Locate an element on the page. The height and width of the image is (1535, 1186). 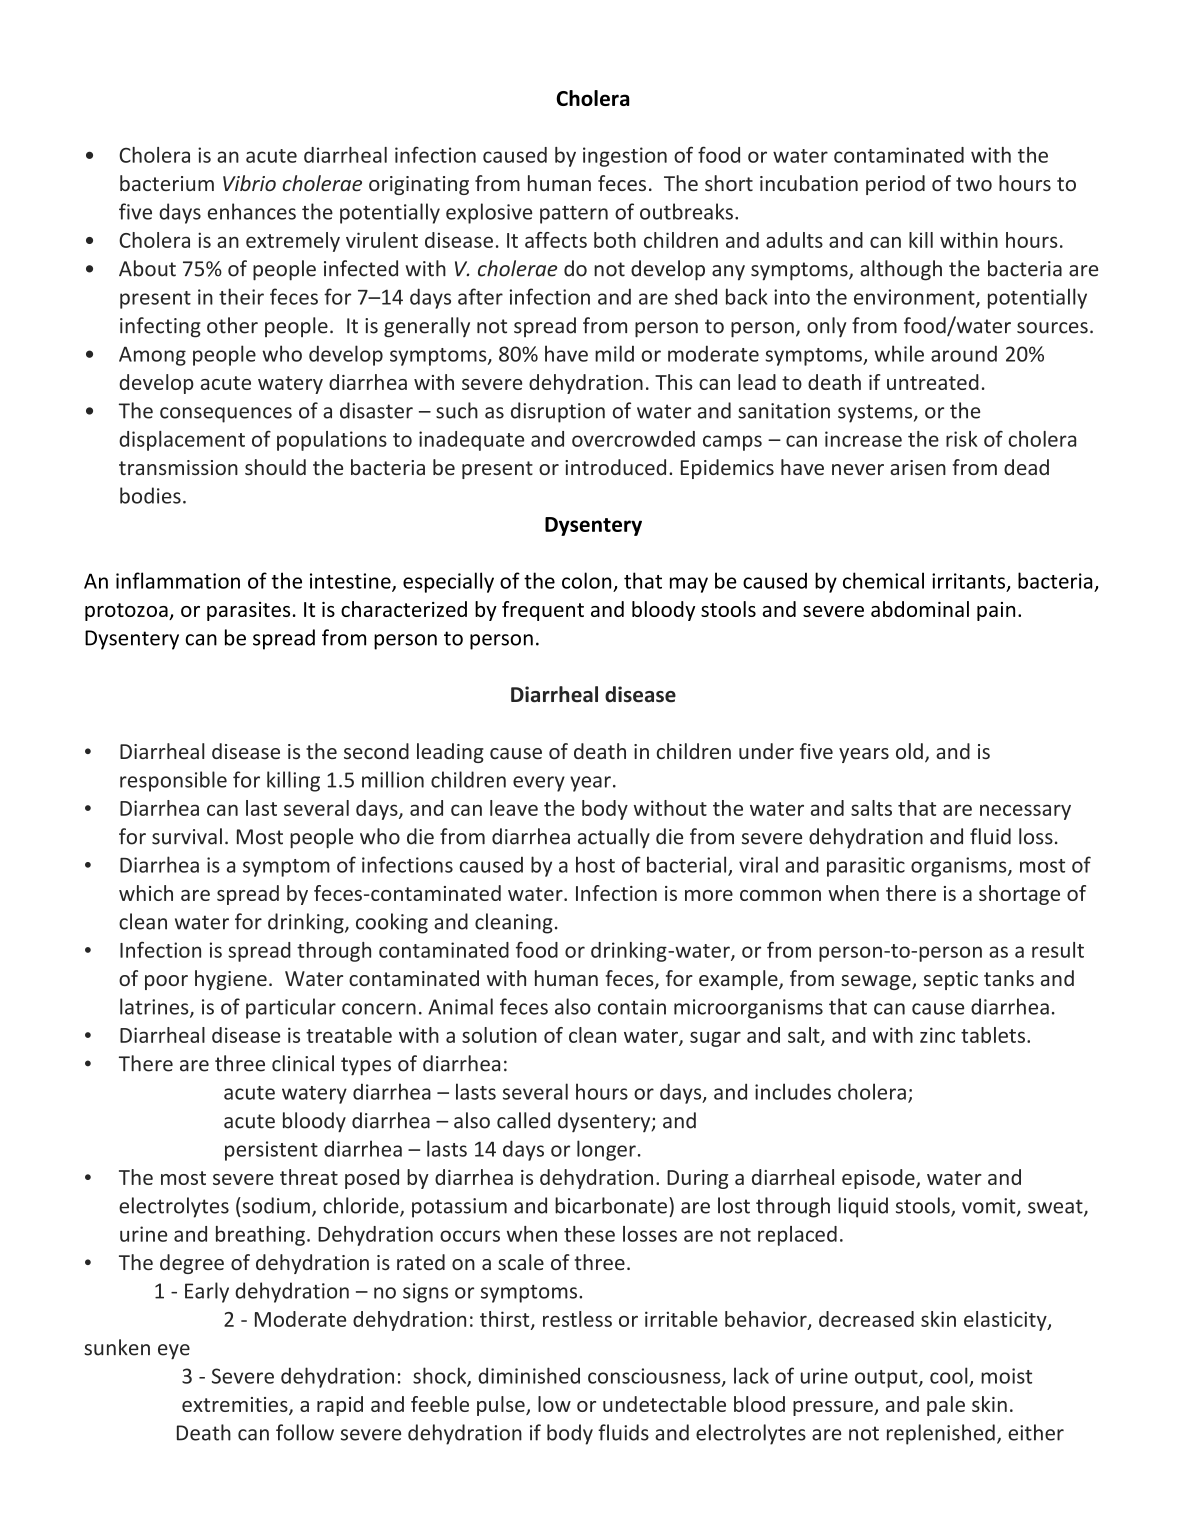
responsible is located at coordinates (173, 781).
